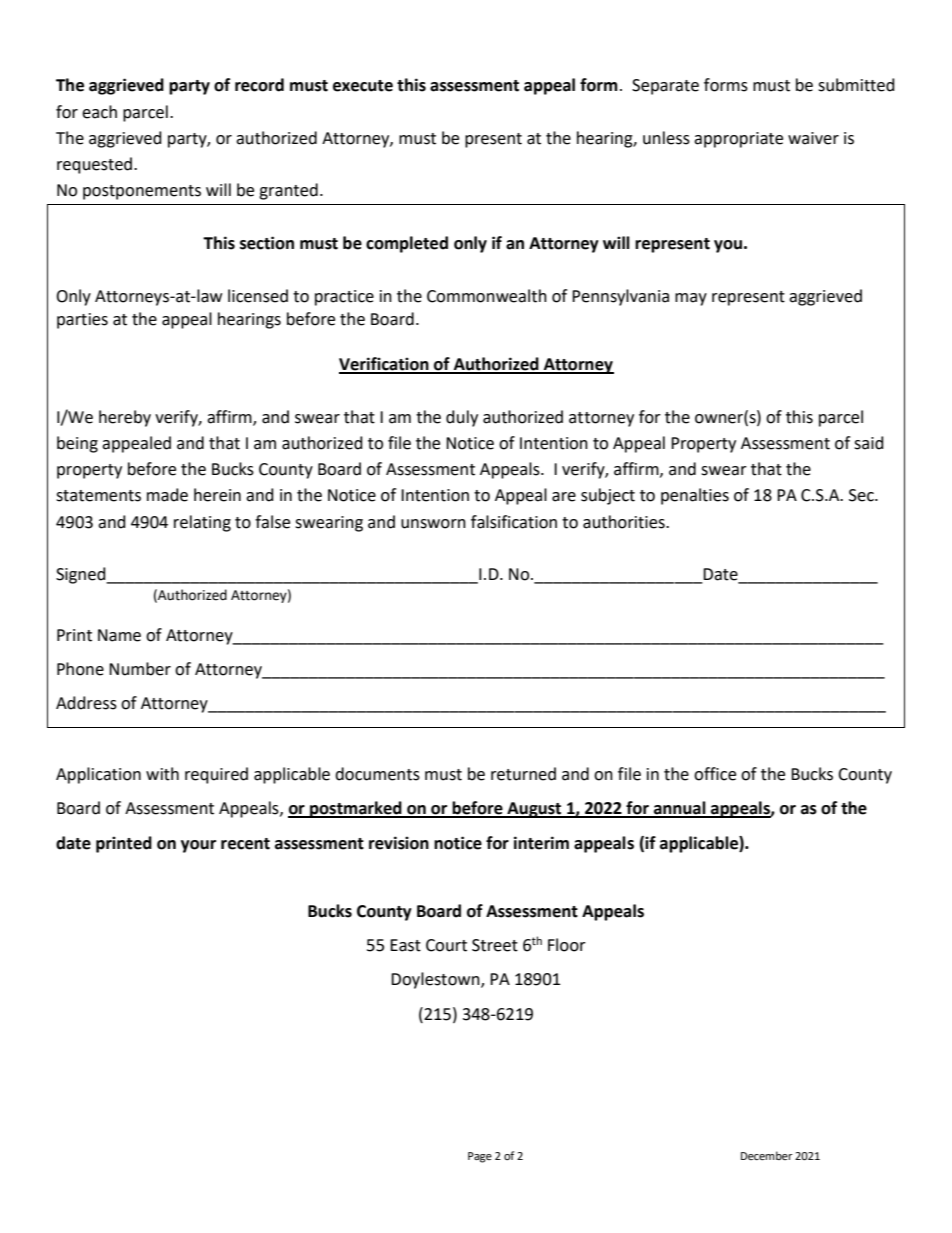 Image resolution: width=952 pixels, height=1233 pixels. I want to click on office, so click(715, 774).
